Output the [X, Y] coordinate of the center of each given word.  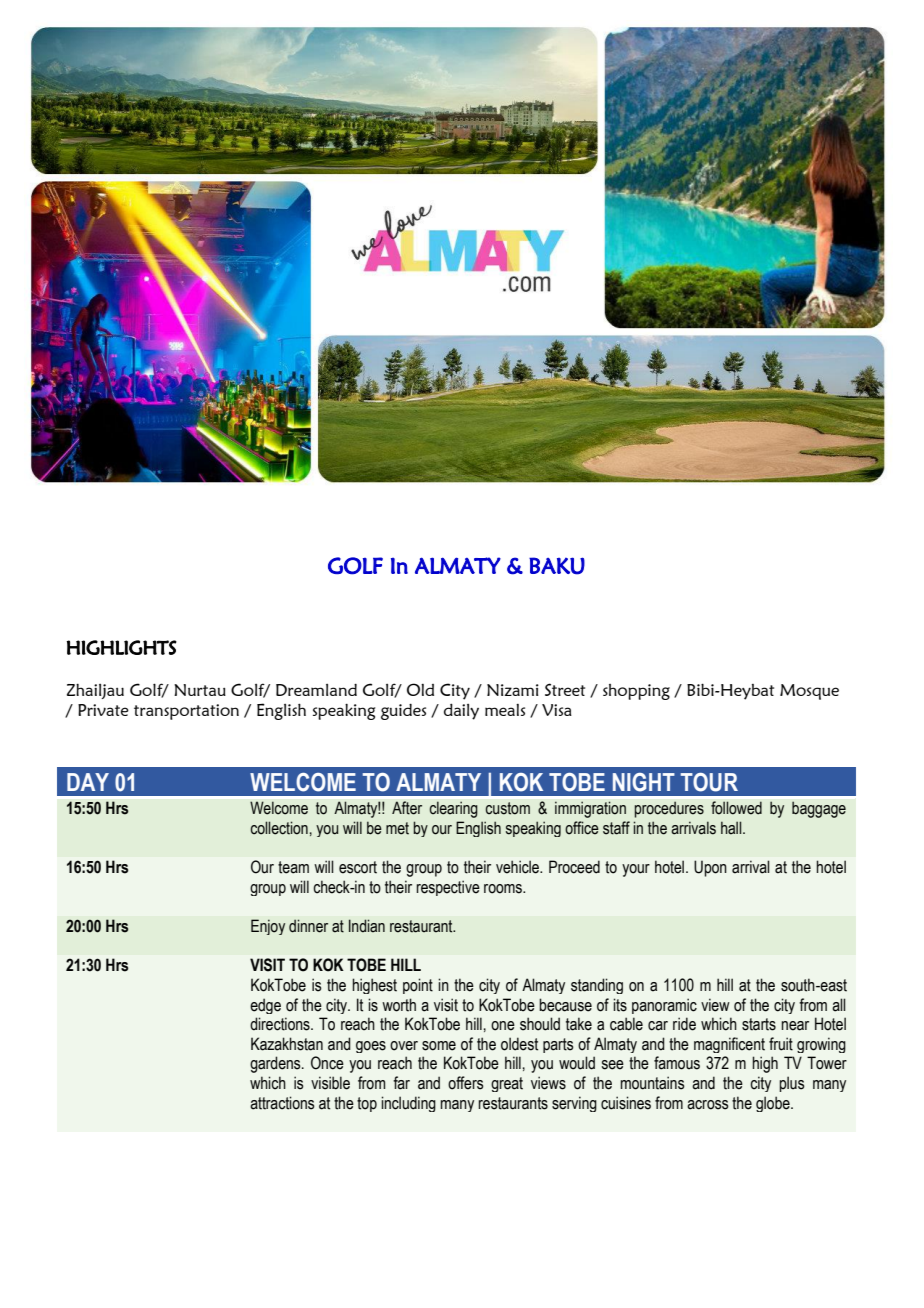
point [418, 986]
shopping [636, 692]
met [397, 828]
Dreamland [316, 689]
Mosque [809, 692]
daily [461, 711]
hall [732, 828]
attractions [282, 1103]
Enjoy [268, 927]
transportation [186, 712]
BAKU [557, 566]
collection [279, 828]
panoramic [664, 1006]
